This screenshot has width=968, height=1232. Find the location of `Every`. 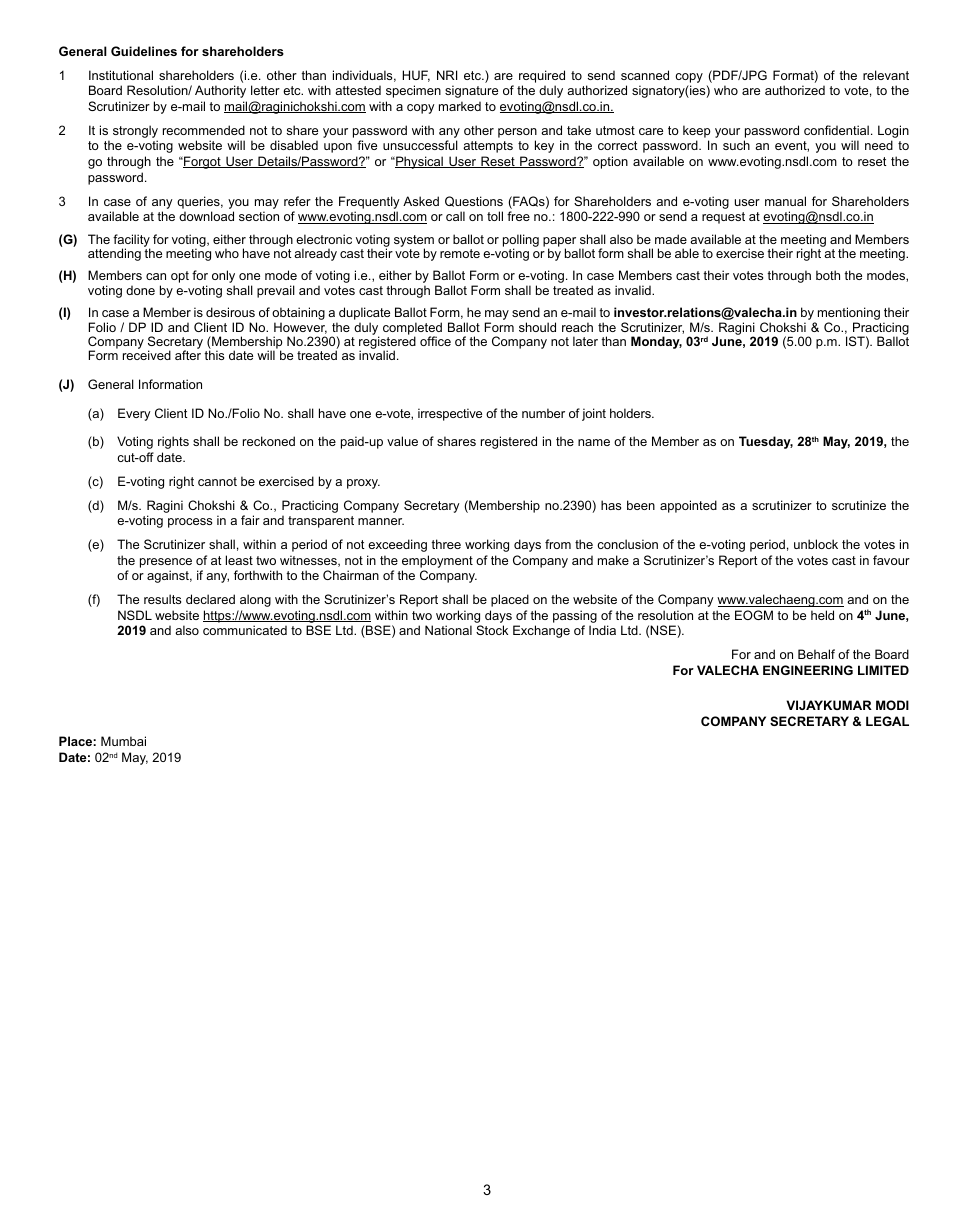

Every is located at coordinates (134, 414).
